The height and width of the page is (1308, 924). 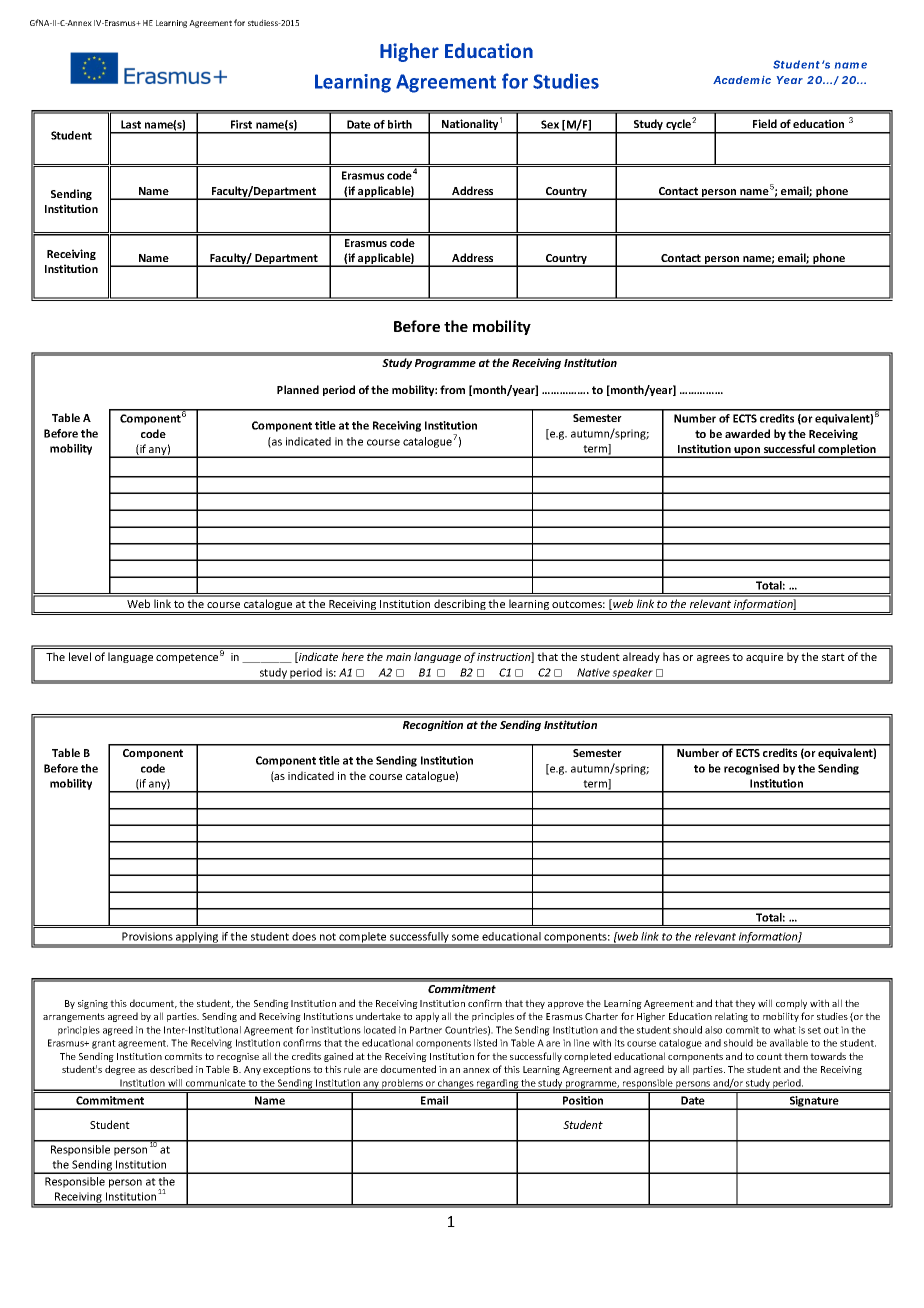 I want to click on main, so click(x=398, y=657).
